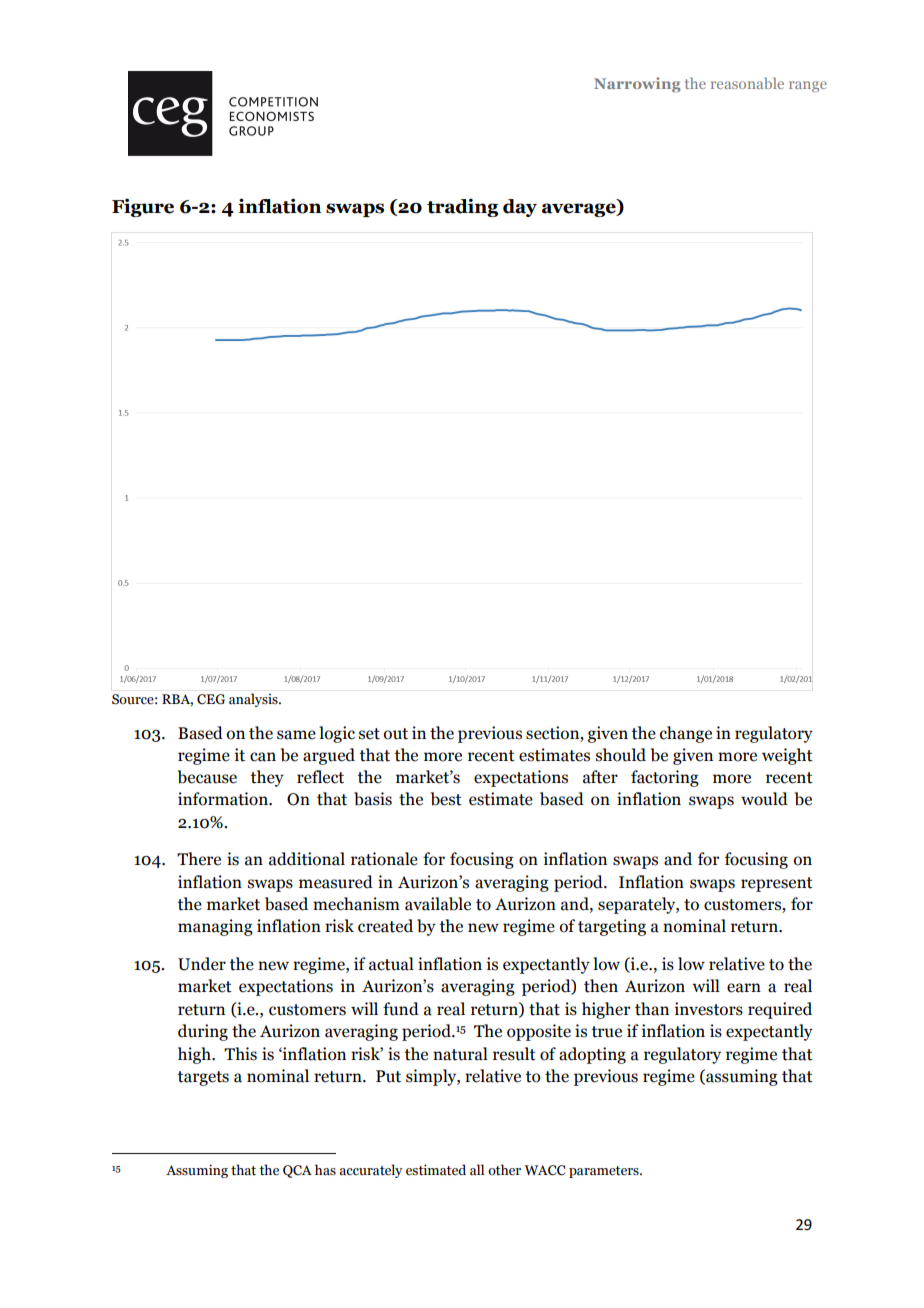 This screenshot has width=924, height=1308. What do you see at coordinates (203, 1078) in the screenshot?
I see `targets` at bounding box center [203, 1078].
